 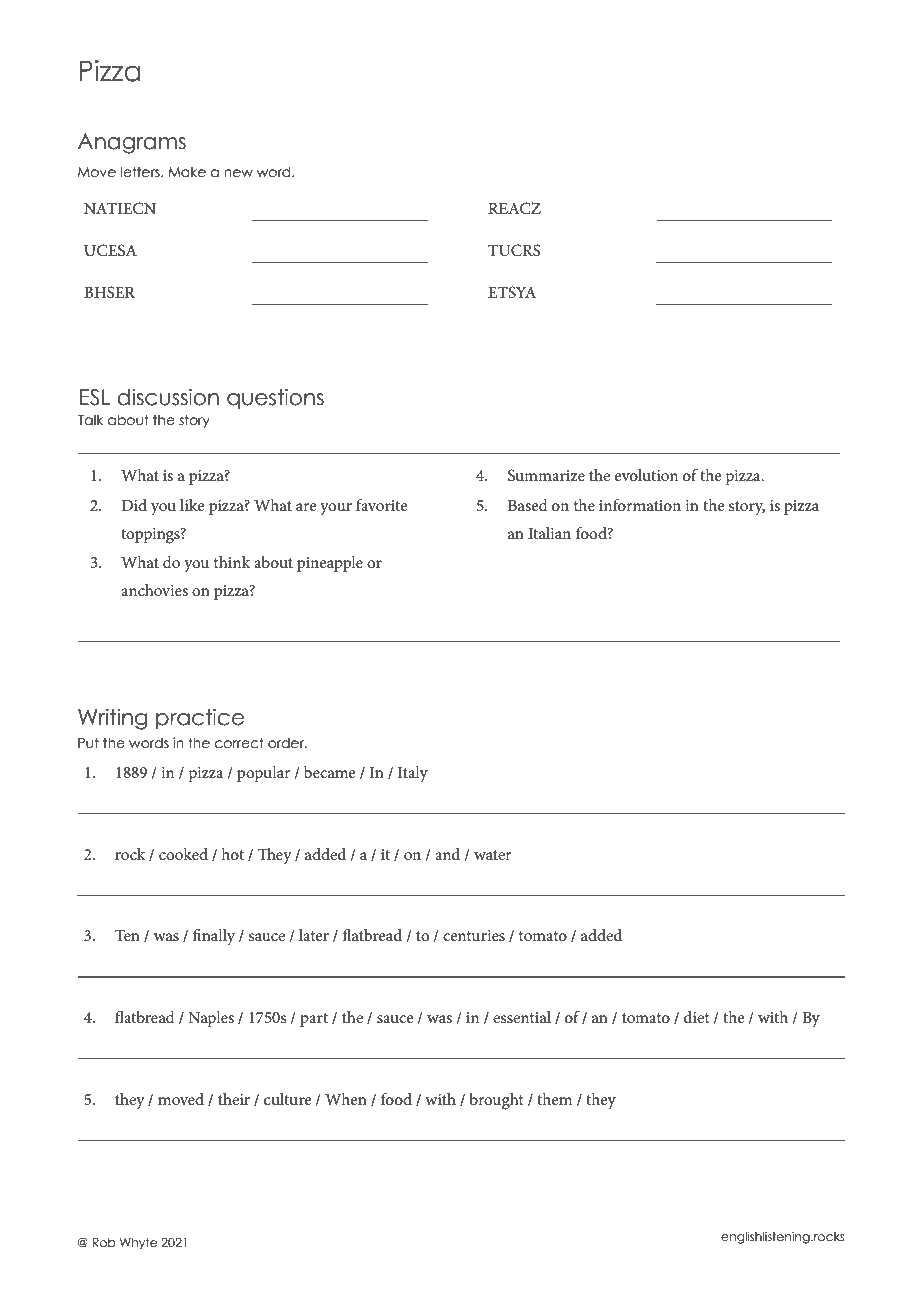 I want to click on discussion, so click(x=168, y=397).
